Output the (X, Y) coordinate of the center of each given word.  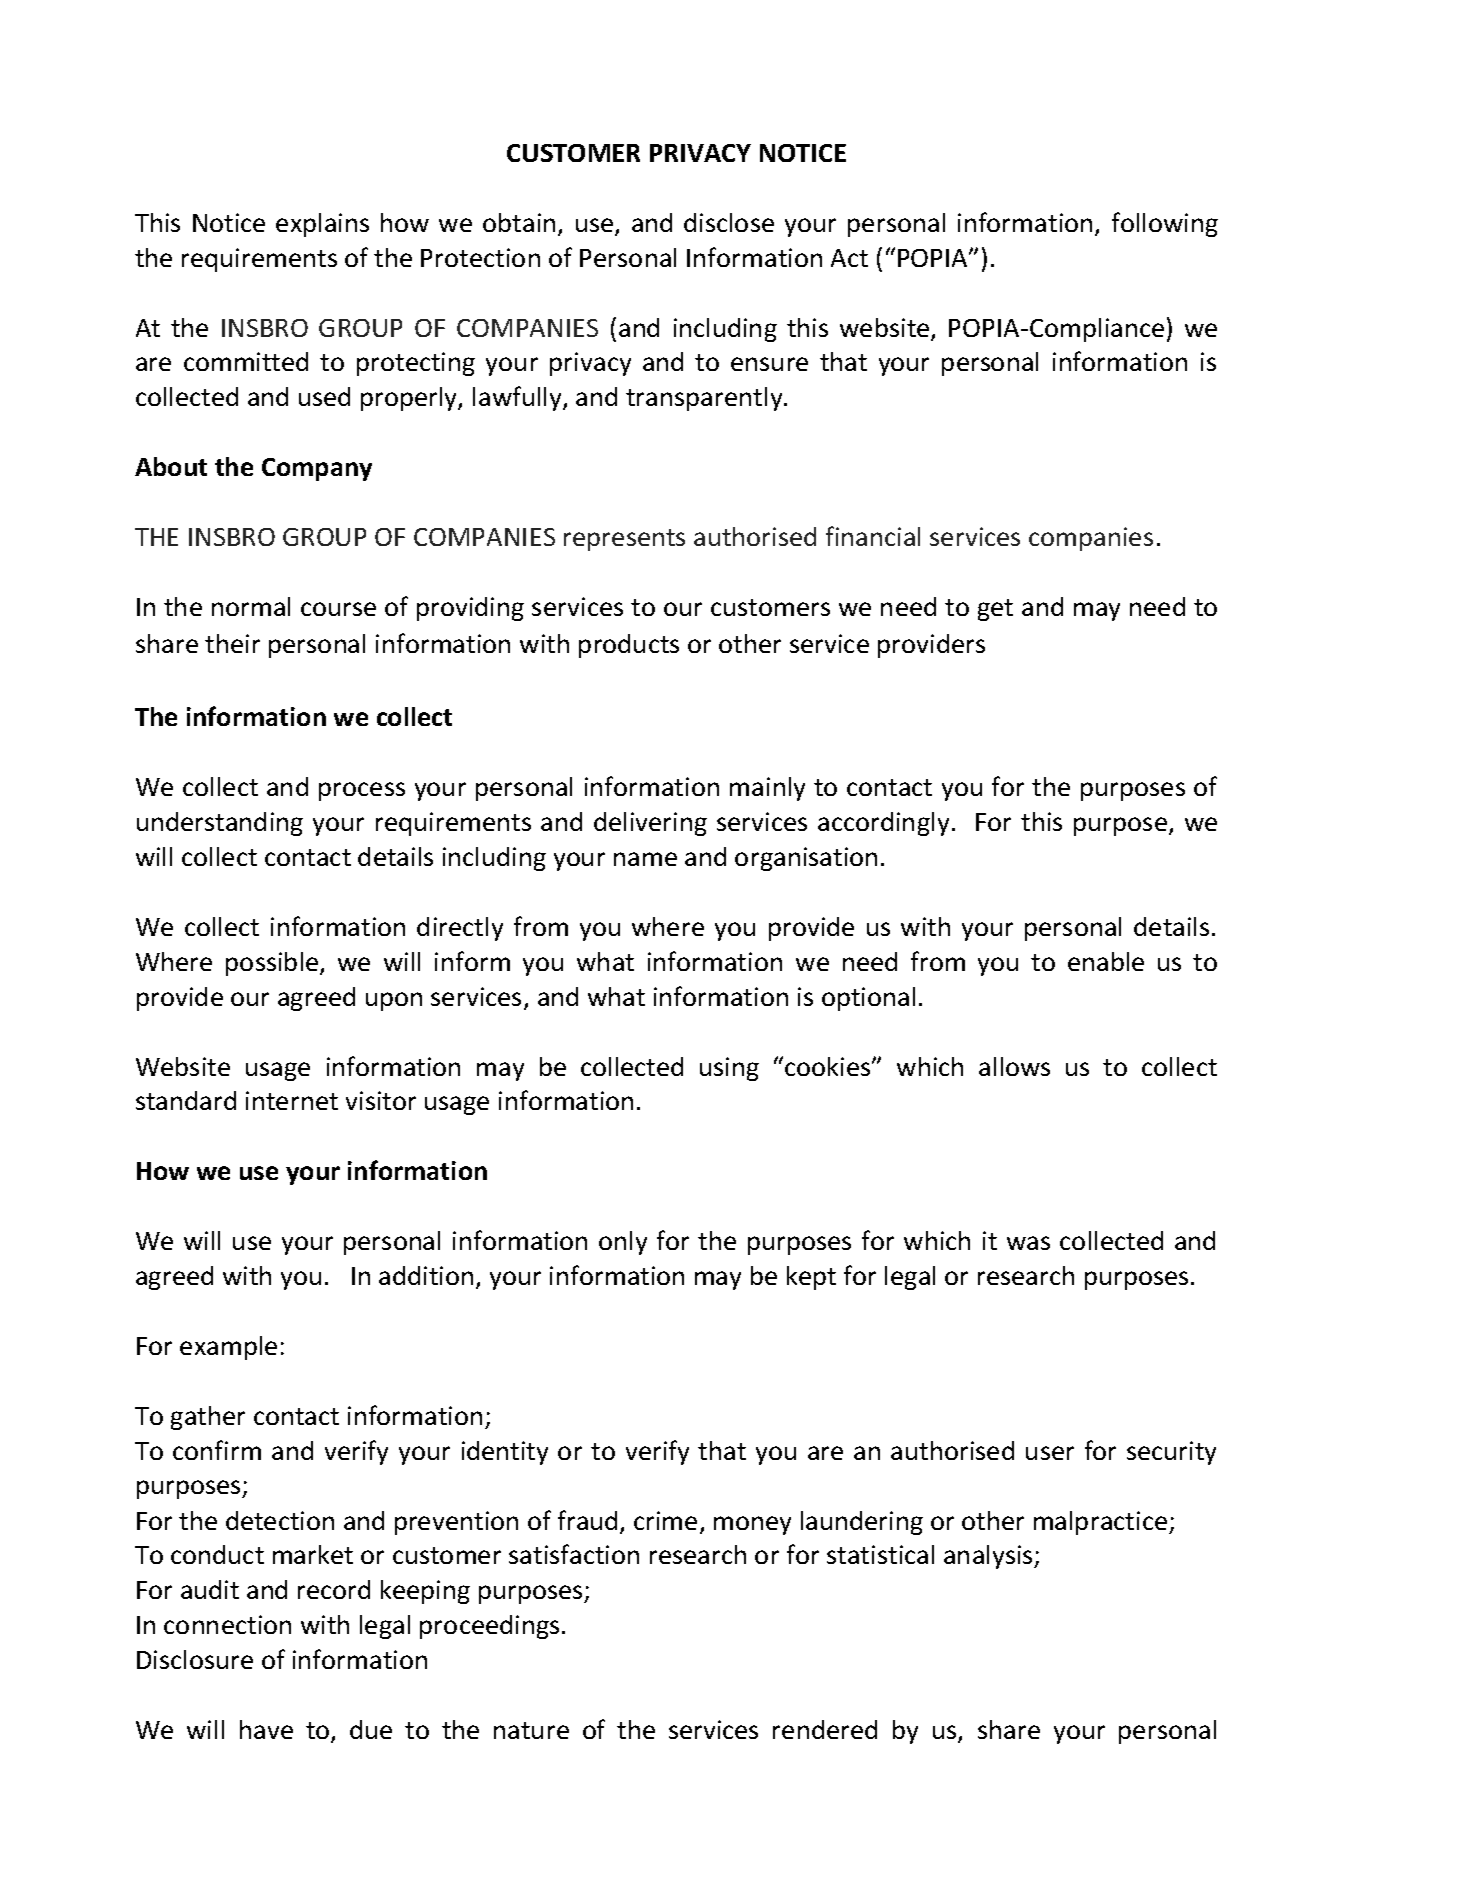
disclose (729, 222)
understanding (220, 824)
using (729, 1069)
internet (292, 1100)
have (266, 1729)
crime (665, 1520)
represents (624, 540)
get (995, 610)
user (1050, 1453)
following (1165, 224)
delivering (650, 824)
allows (1014, 1066)
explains (322, 225)
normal (251, 606)
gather (208, 1418)
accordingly (883, 824)
